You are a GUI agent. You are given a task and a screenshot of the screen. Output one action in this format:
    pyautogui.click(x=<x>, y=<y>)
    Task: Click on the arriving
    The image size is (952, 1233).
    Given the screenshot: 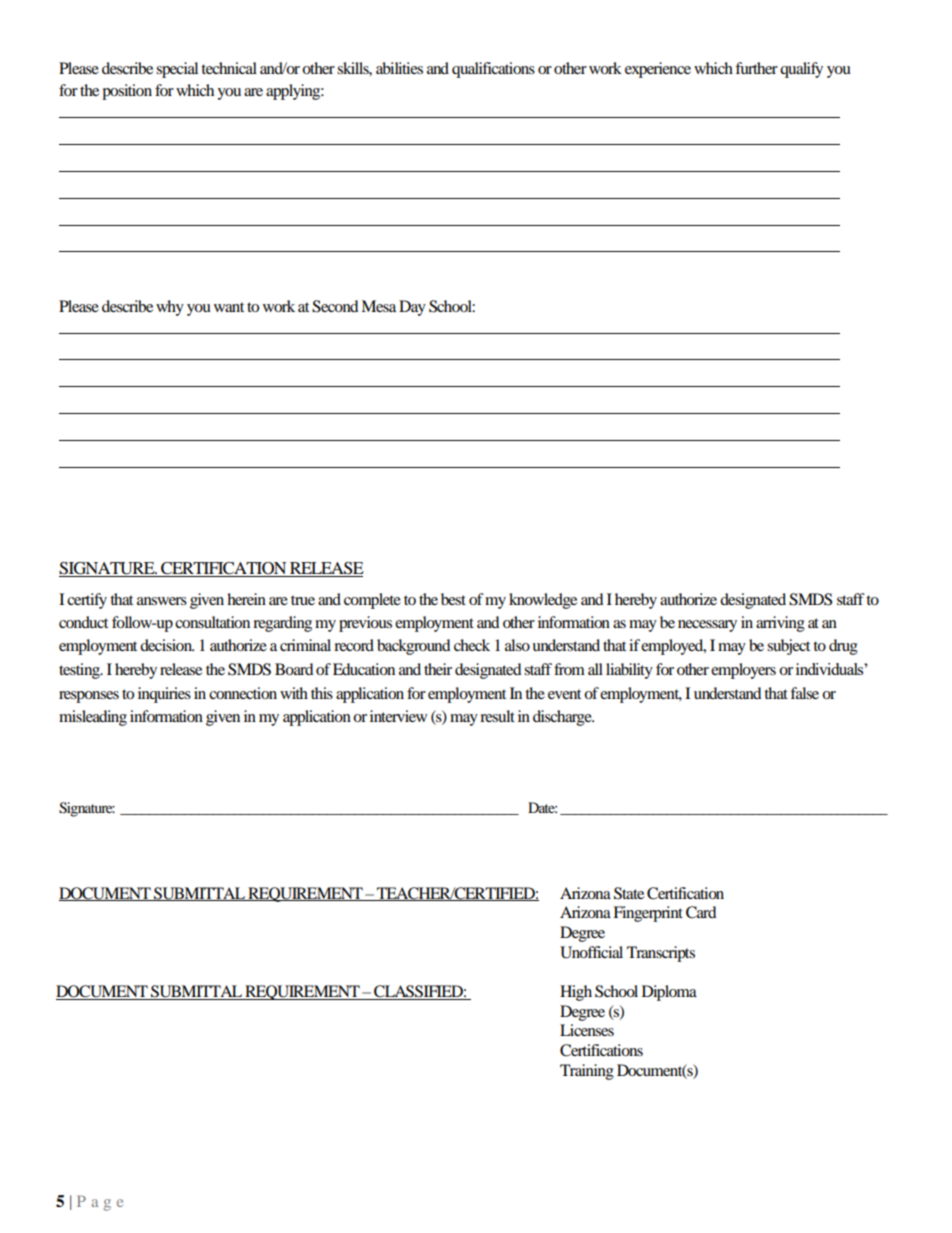 What is the action you would take?
    pyautogui.click(x=780, y=624)
